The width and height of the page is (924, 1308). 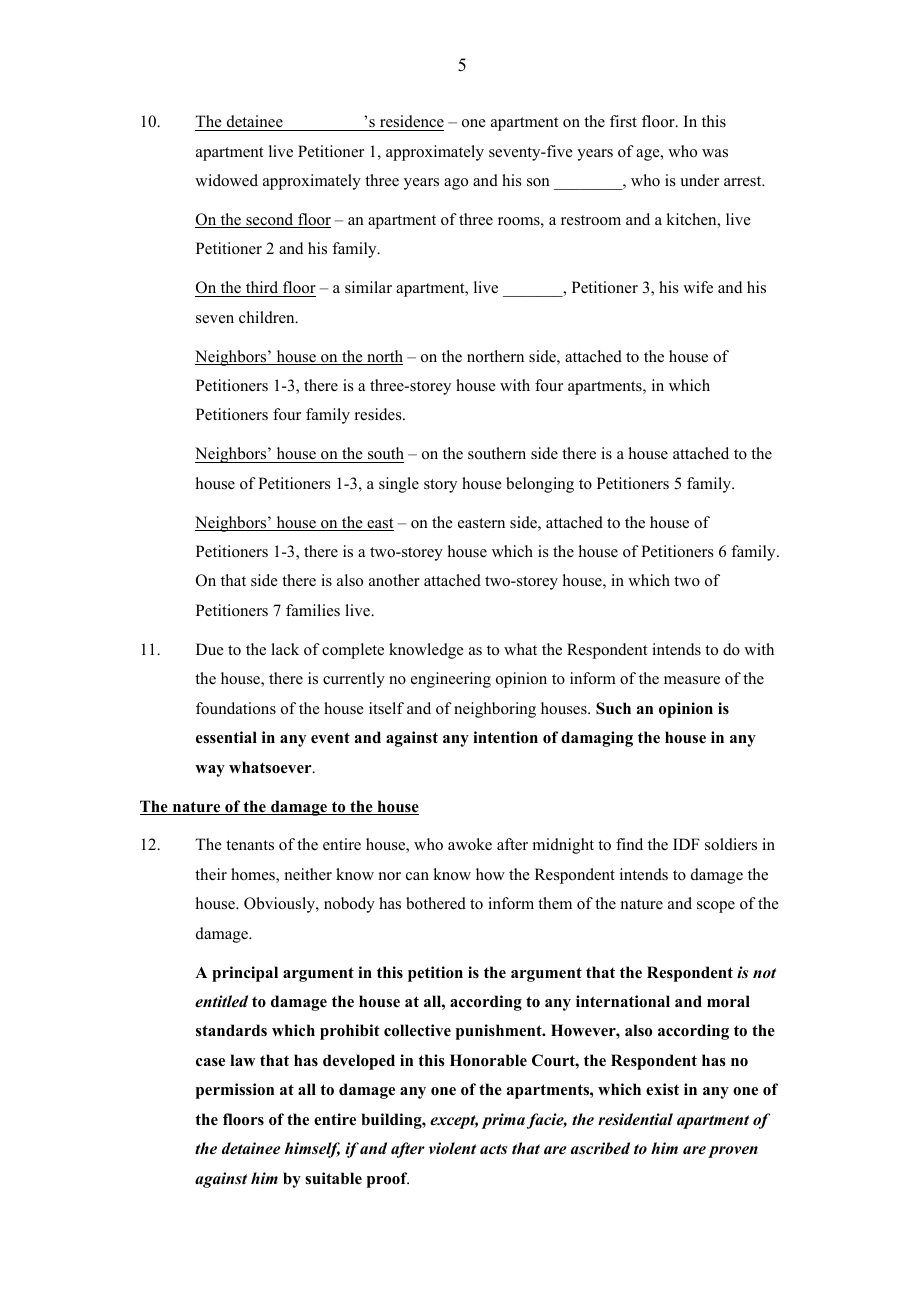 I want to click on under, so click(x=699, y=180).
